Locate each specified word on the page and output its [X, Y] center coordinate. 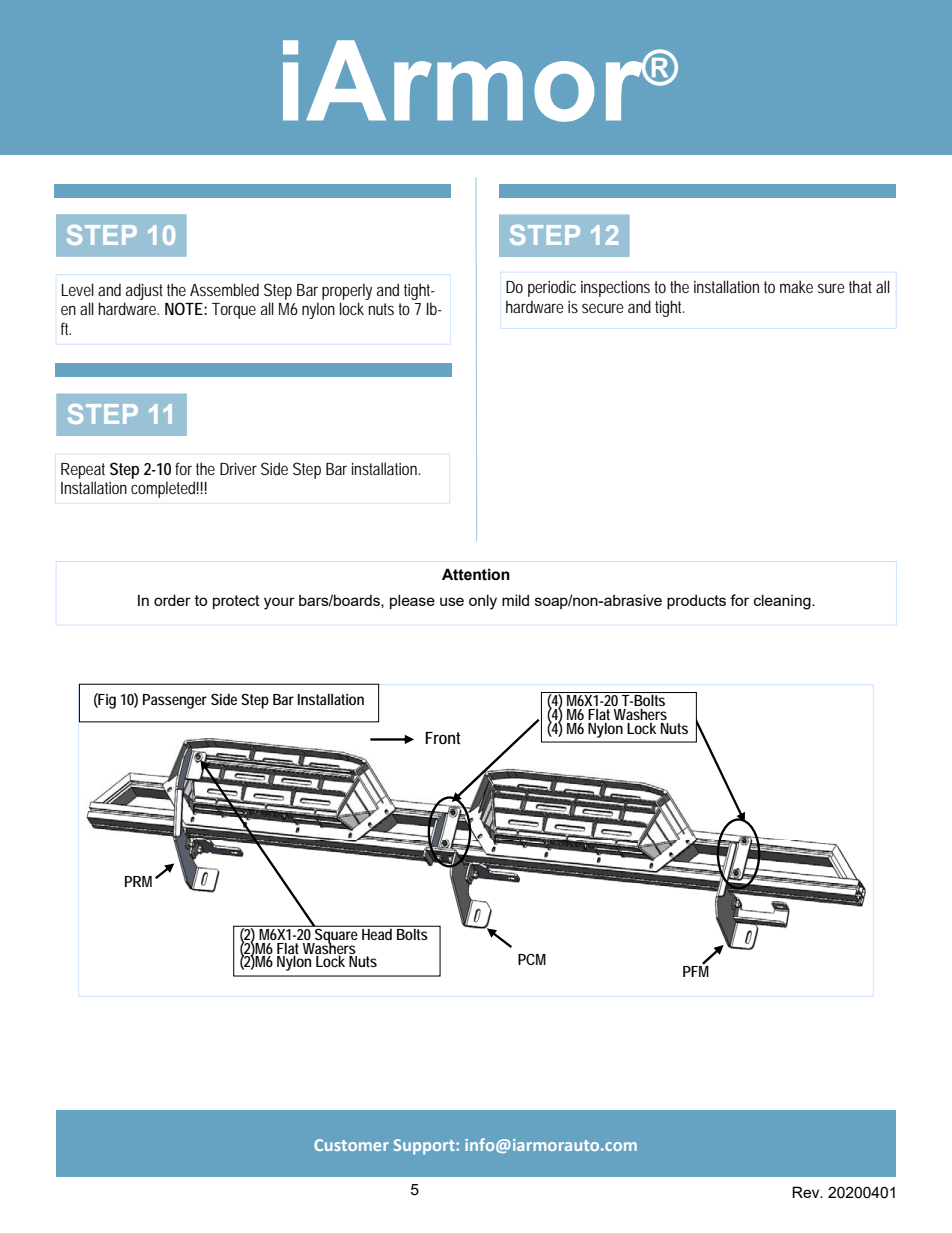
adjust [144, 291]
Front [443, 738]
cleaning [783, 602]
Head [377, 933]
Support [425, 1147]
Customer [351, 1145]
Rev [807, 1192]
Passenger [175, 701]
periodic [552, 288]
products [696, 601]
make [796, 286]
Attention [476, 574]
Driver [238, 468]
